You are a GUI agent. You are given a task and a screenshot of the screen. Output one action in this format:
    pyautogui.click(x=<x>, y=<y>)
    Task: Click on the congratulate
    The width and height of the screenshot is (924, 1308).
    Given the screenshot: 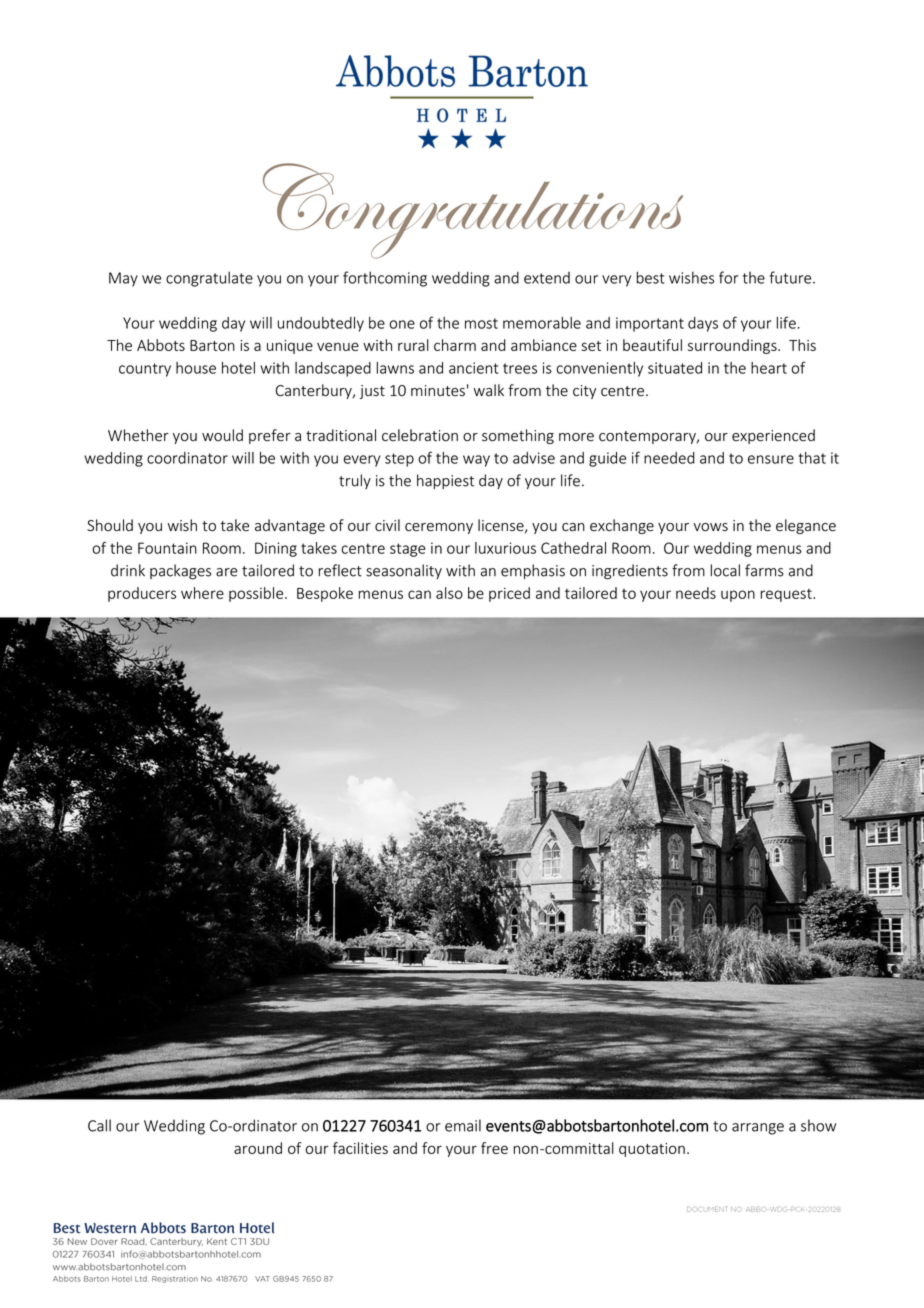 What is the action you would take?
    pyautogui.click(x=209, y=279)
